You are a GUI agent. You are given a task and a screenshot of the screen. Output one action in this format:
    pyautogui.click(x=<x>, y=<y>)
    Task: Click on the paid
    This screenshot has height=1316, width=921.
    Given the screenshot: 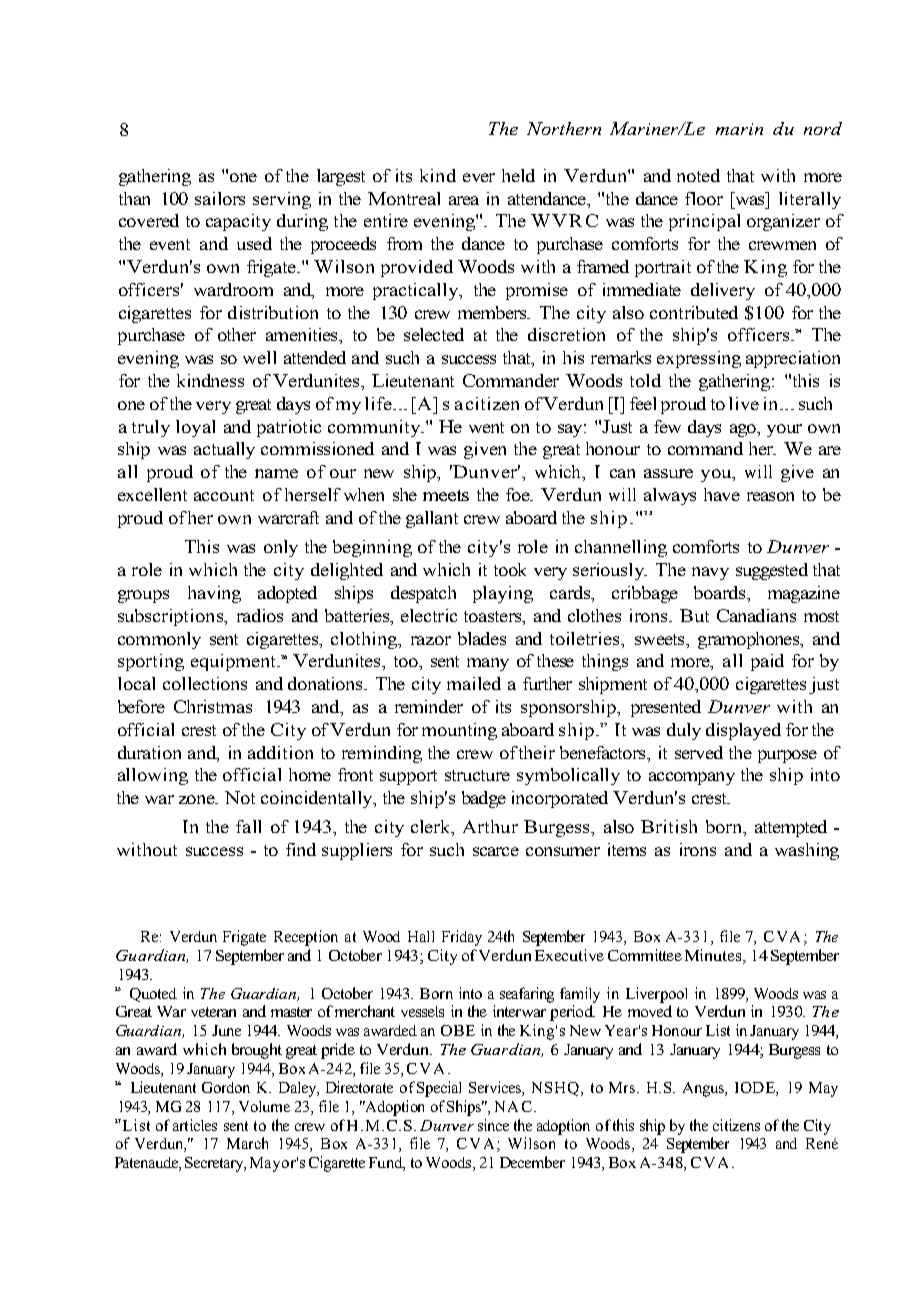 What is the action you would take?
    pyautogui.click(x=767, y=662)
